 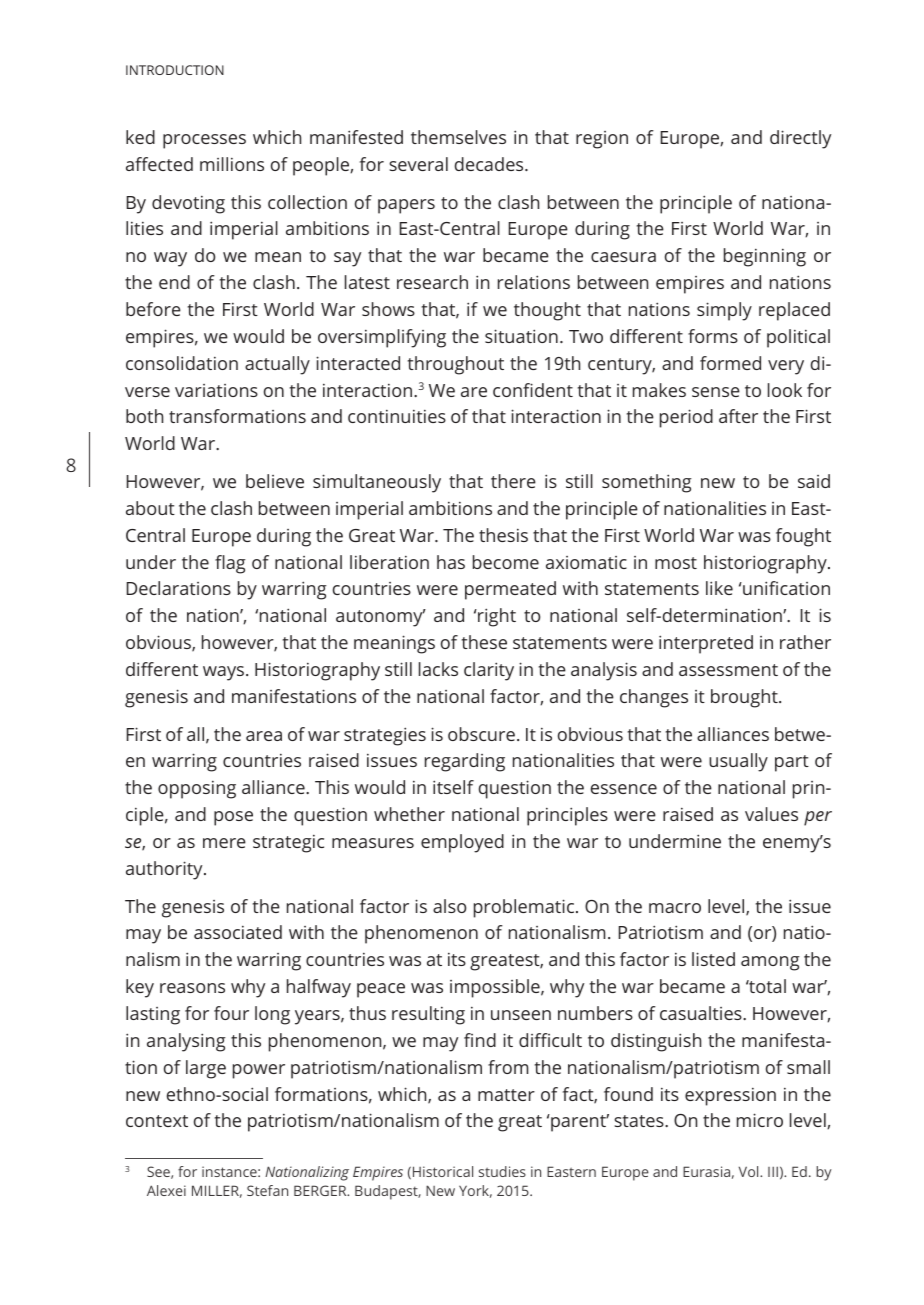 I want to click on also, so click(x=449, y=906).
